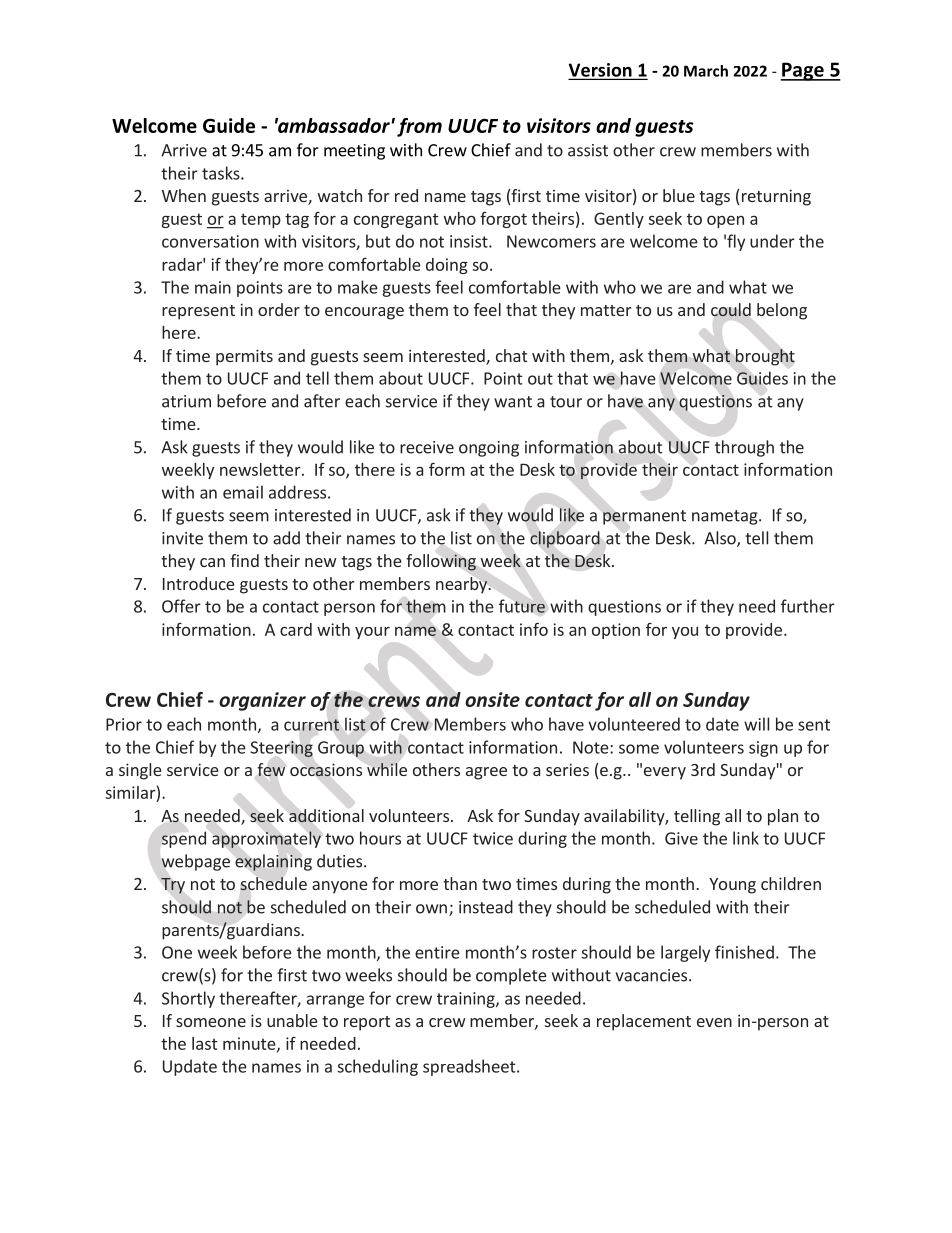 This screenshot has width=952, height=1233. Describe the element at coordinates (262, 701) in the screenshot. I see `organizer` at that location.
